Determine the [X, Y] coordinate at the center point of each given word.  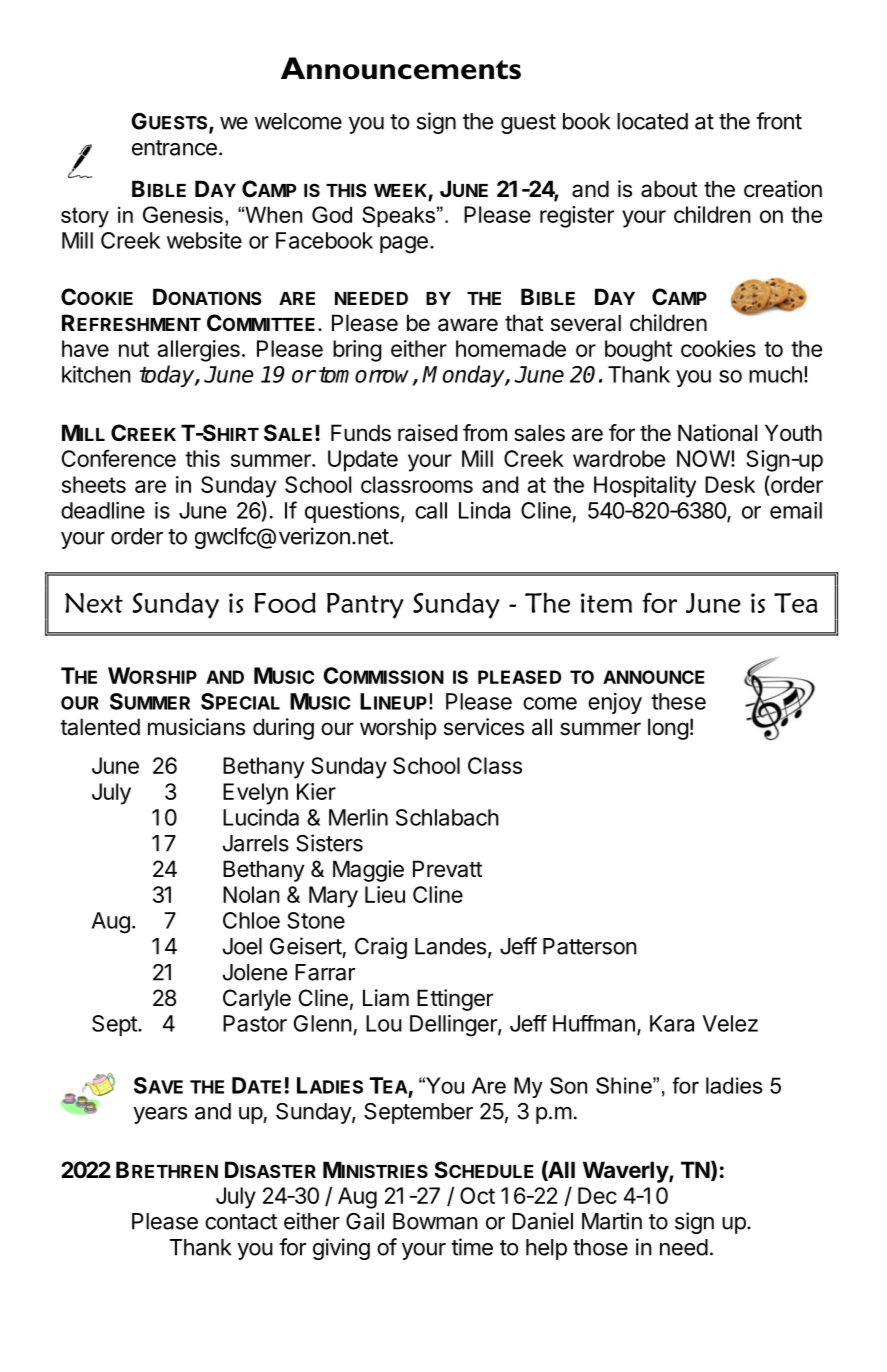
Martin [612, 1221]
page [404, 245]
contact [241, 1222]
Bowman [435, 1221]
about [669, 189]
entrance [174, 148]
